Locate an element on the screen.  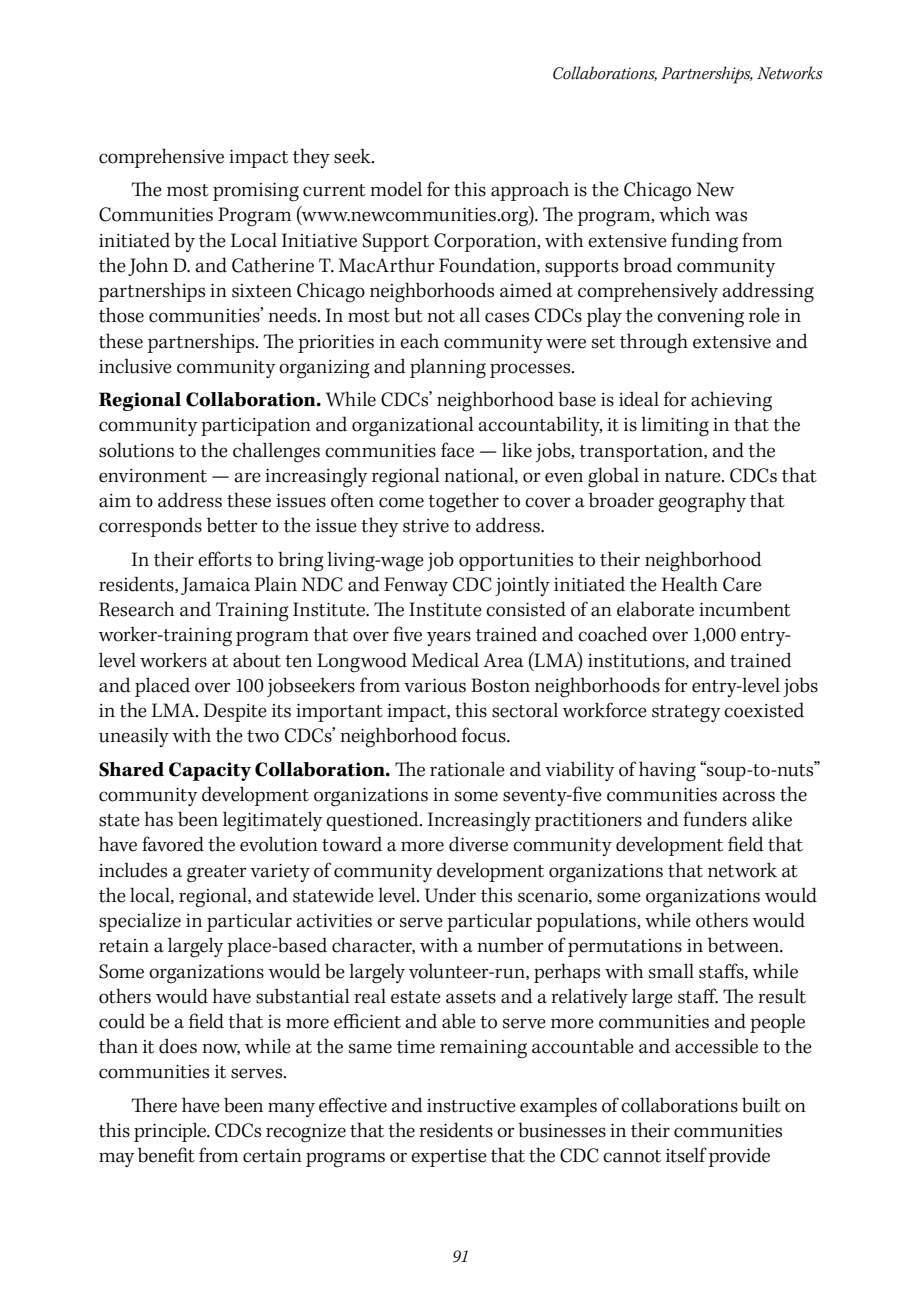
limiting is located at coordinates (675, 427).
